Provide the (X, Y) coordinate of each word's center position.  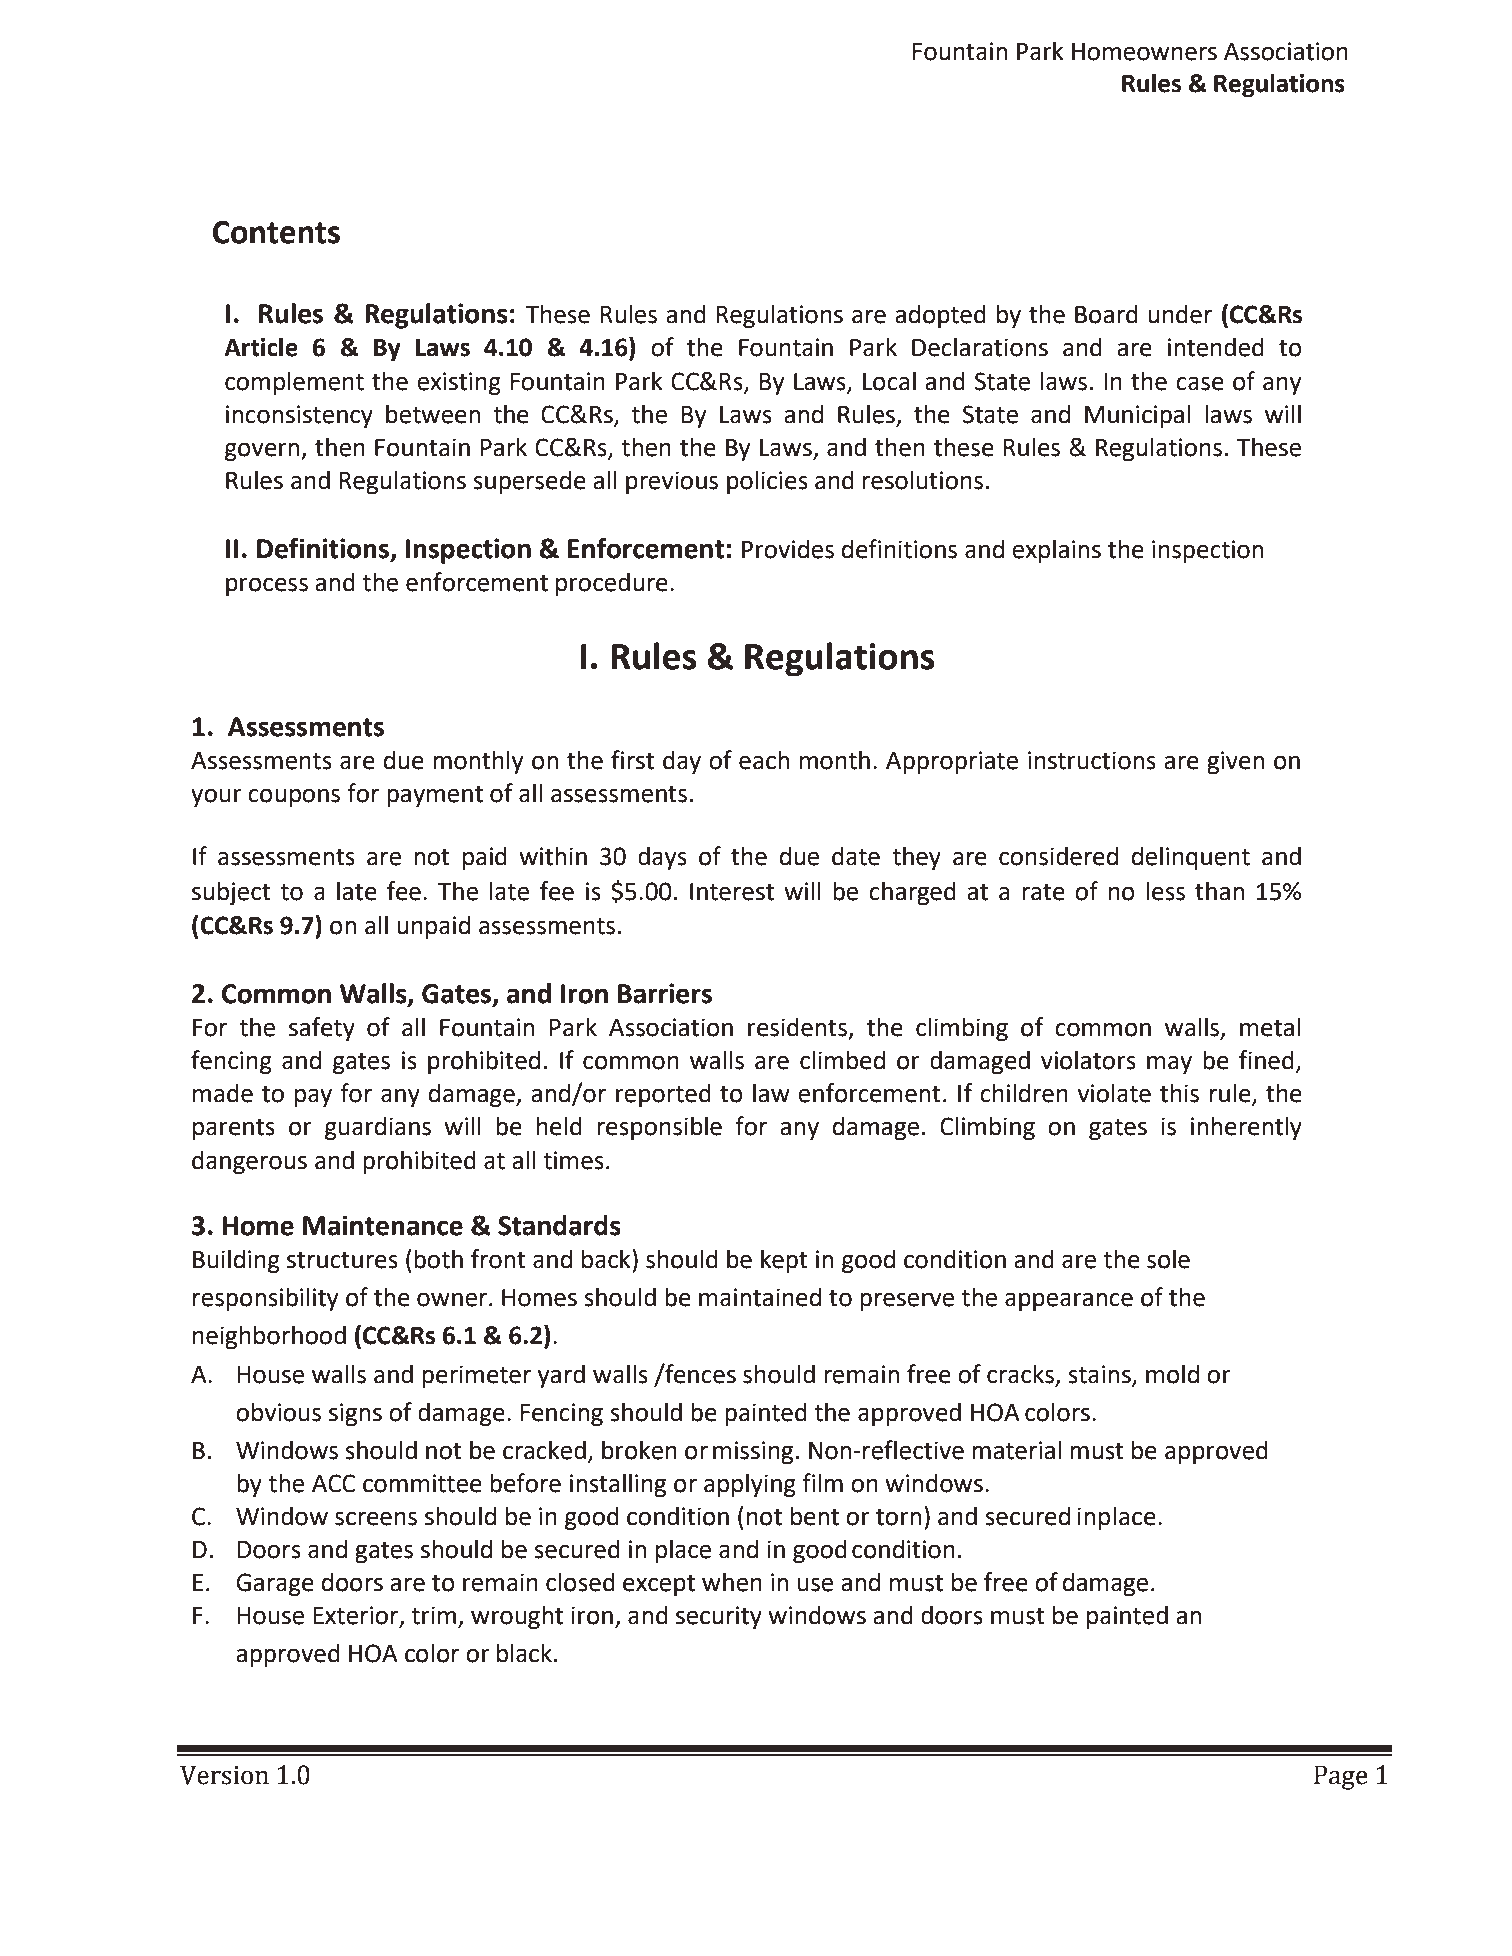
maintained (760, 1297)
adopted (940, 316)
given (1235, 762)
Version (224, 1775)
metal (1270, 1027)
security (719, 1617)
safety (322, 1029)
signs (355, 1414)
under (1180, 314)
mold (1172, 1374)
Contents (276, 232)
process (267, 586)
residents (797, 1027)
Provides (788, 549)
